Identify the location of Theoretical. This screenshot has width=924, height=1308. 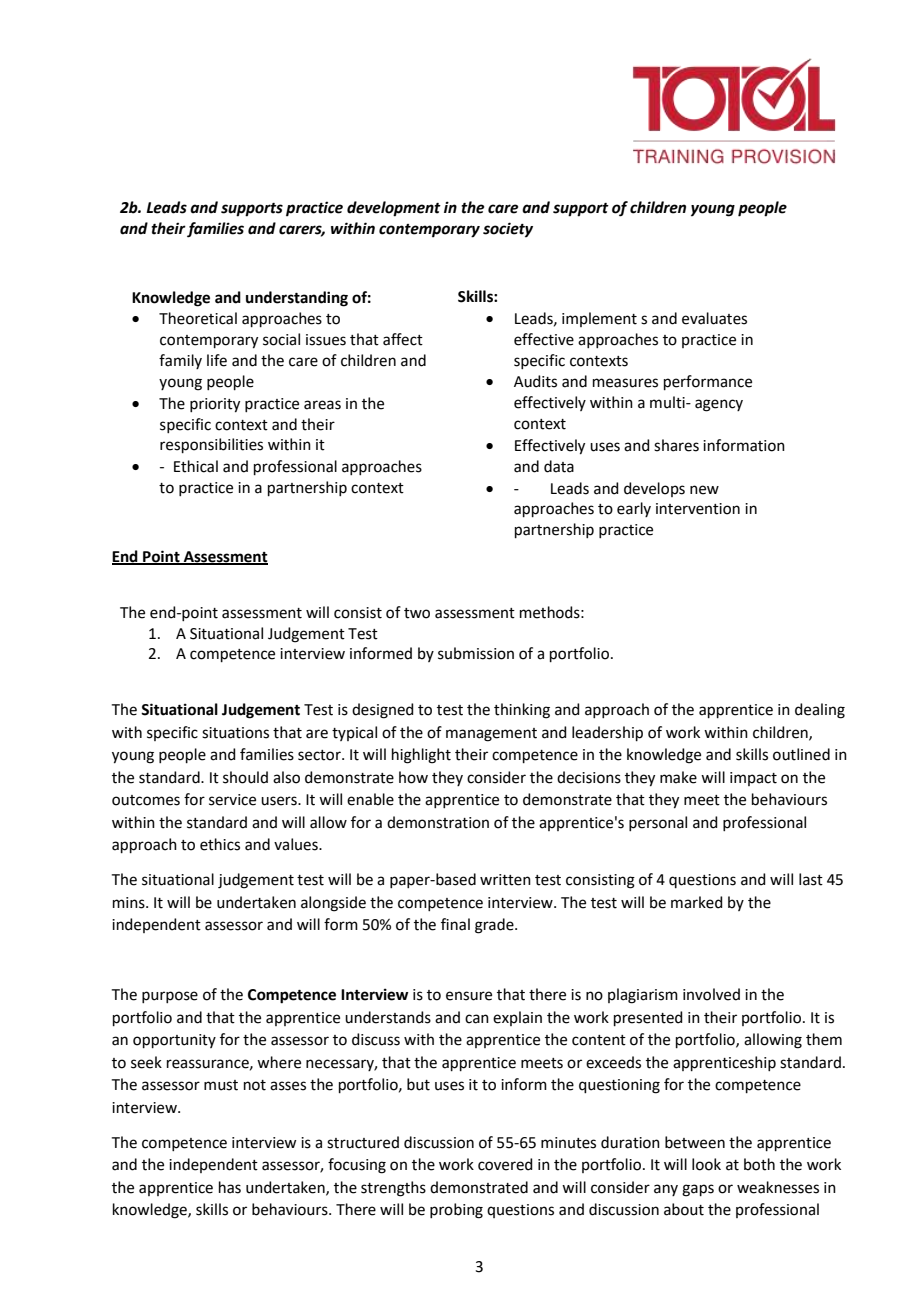
(198, 318).
